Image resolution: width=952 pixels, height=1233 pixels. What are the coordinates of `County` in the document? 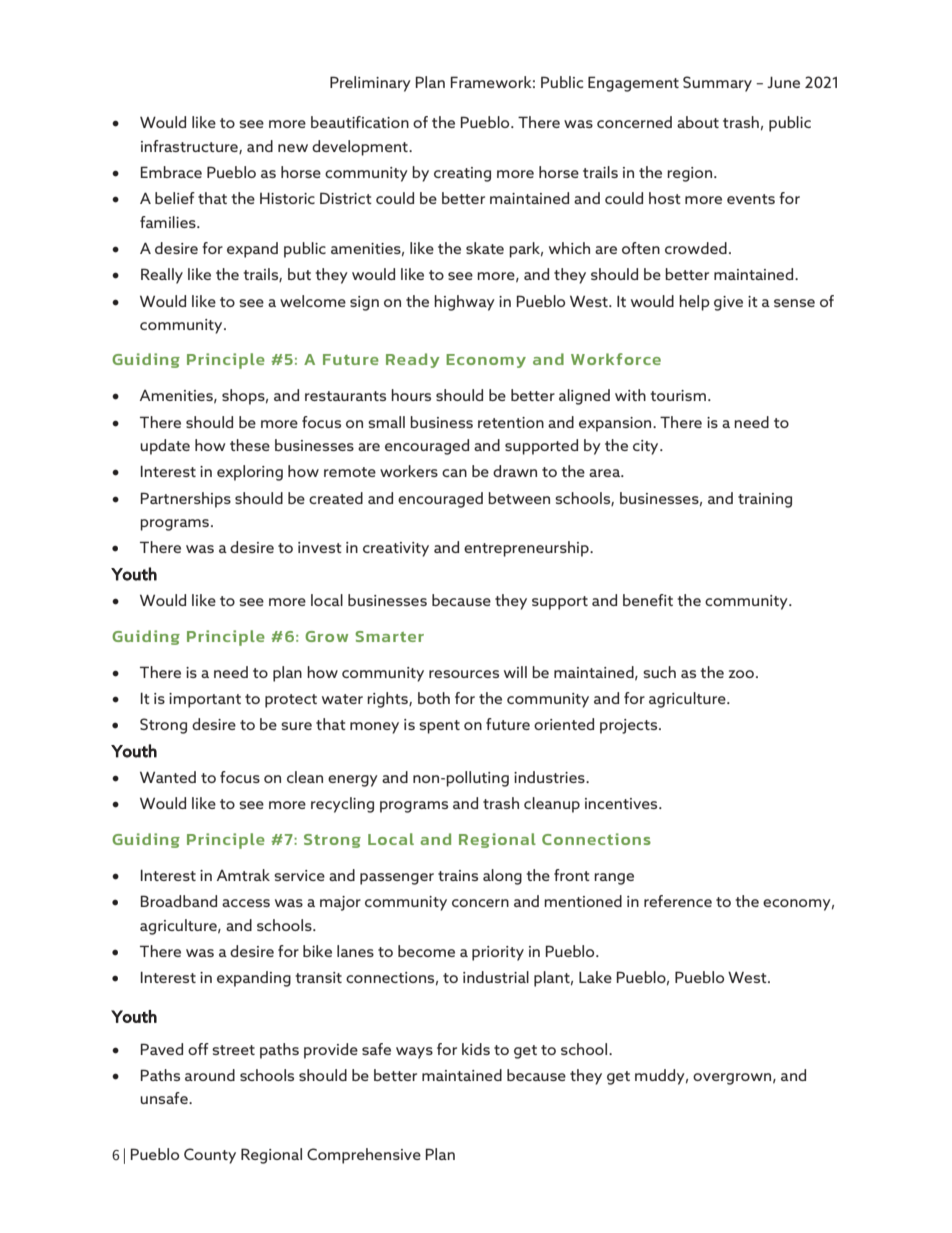 It's located at (210, 1156).
